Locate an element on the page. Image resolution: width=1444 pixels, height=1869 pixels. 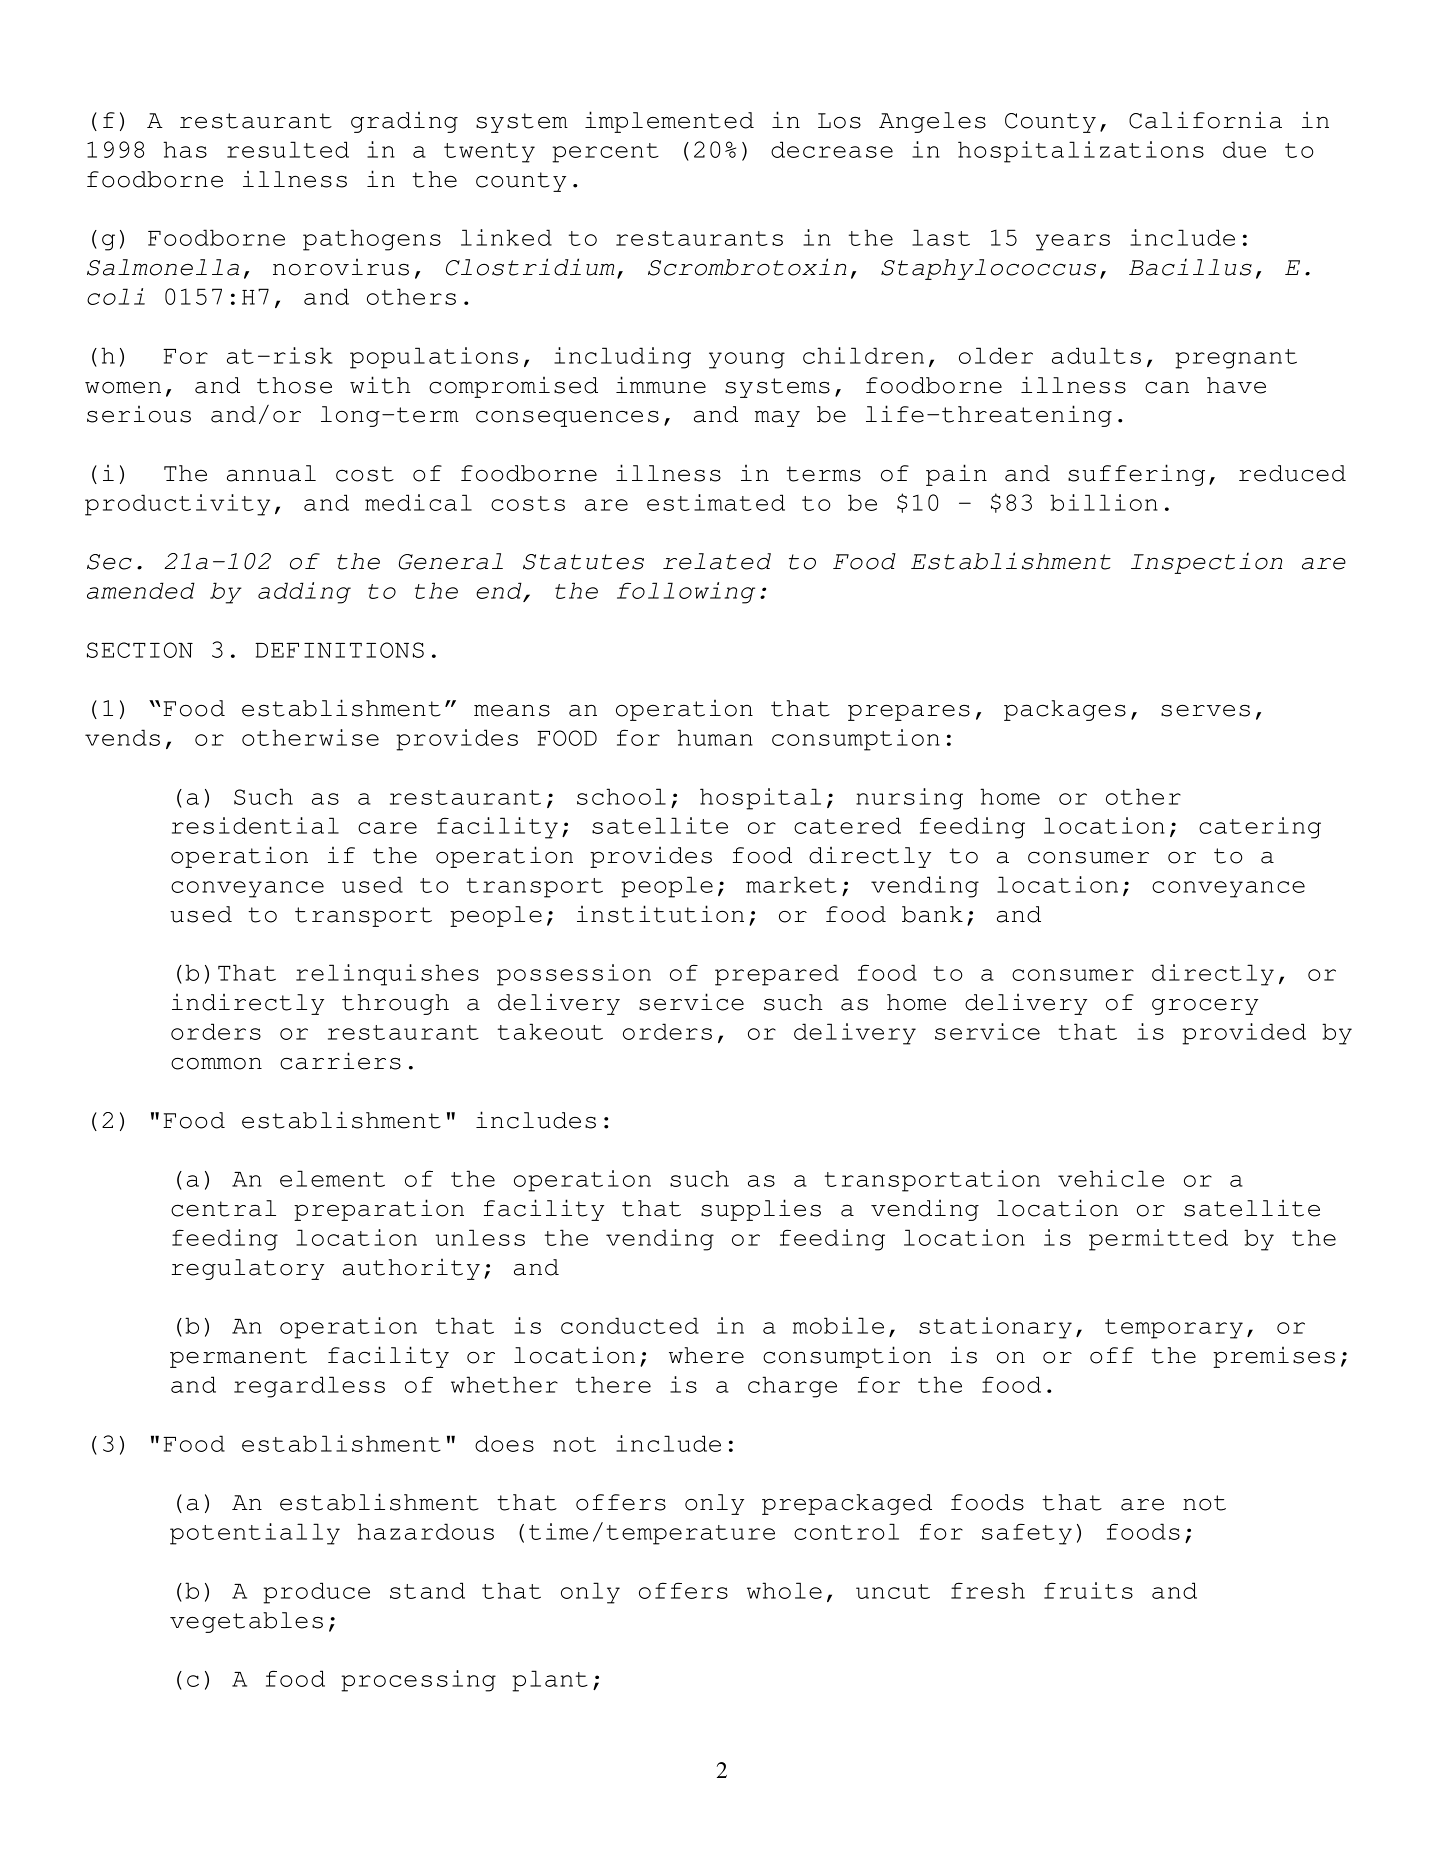
billion is located at coordinates (1104, 502).
